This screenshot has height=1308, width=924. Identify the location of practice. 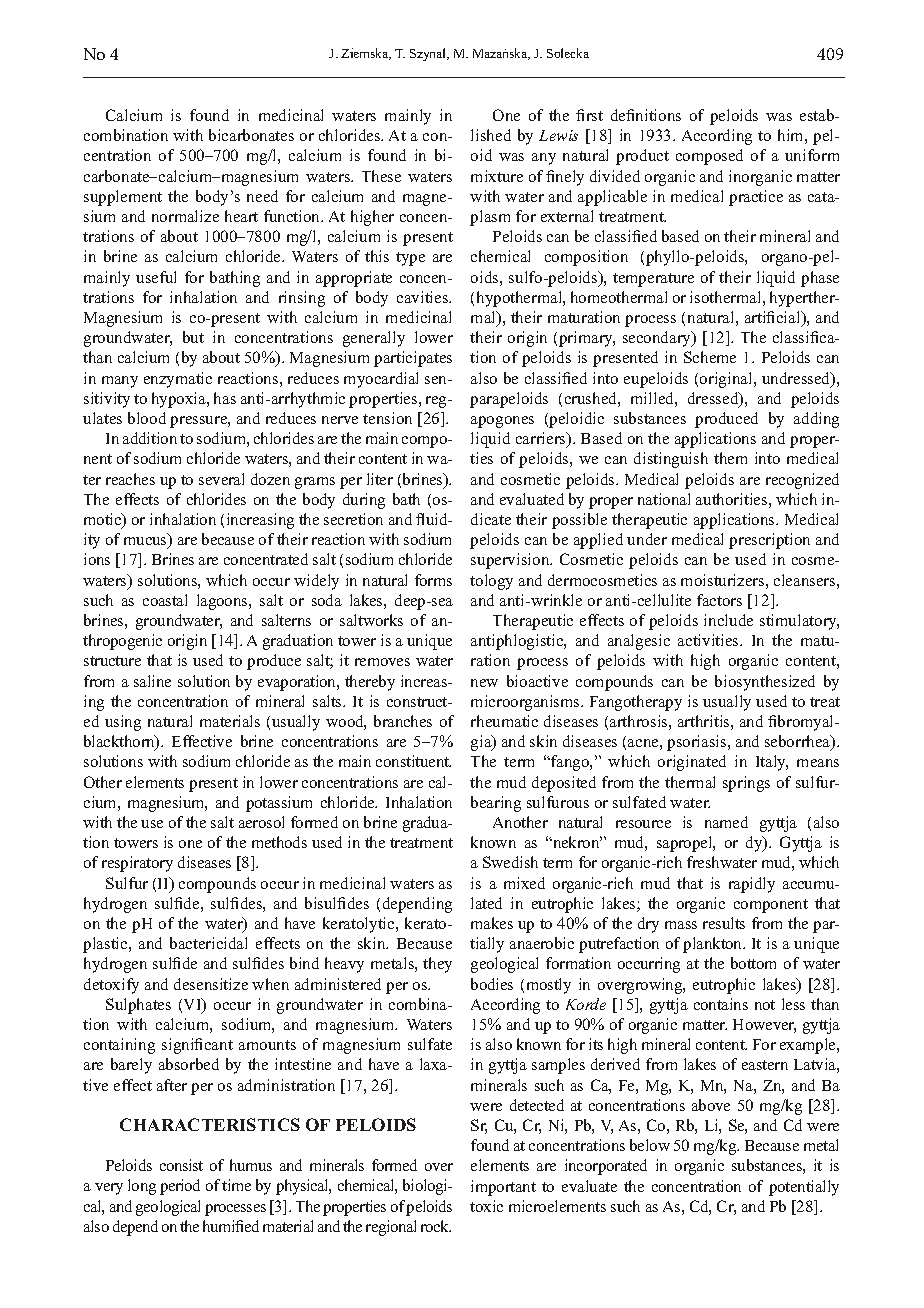
(756, 198).
